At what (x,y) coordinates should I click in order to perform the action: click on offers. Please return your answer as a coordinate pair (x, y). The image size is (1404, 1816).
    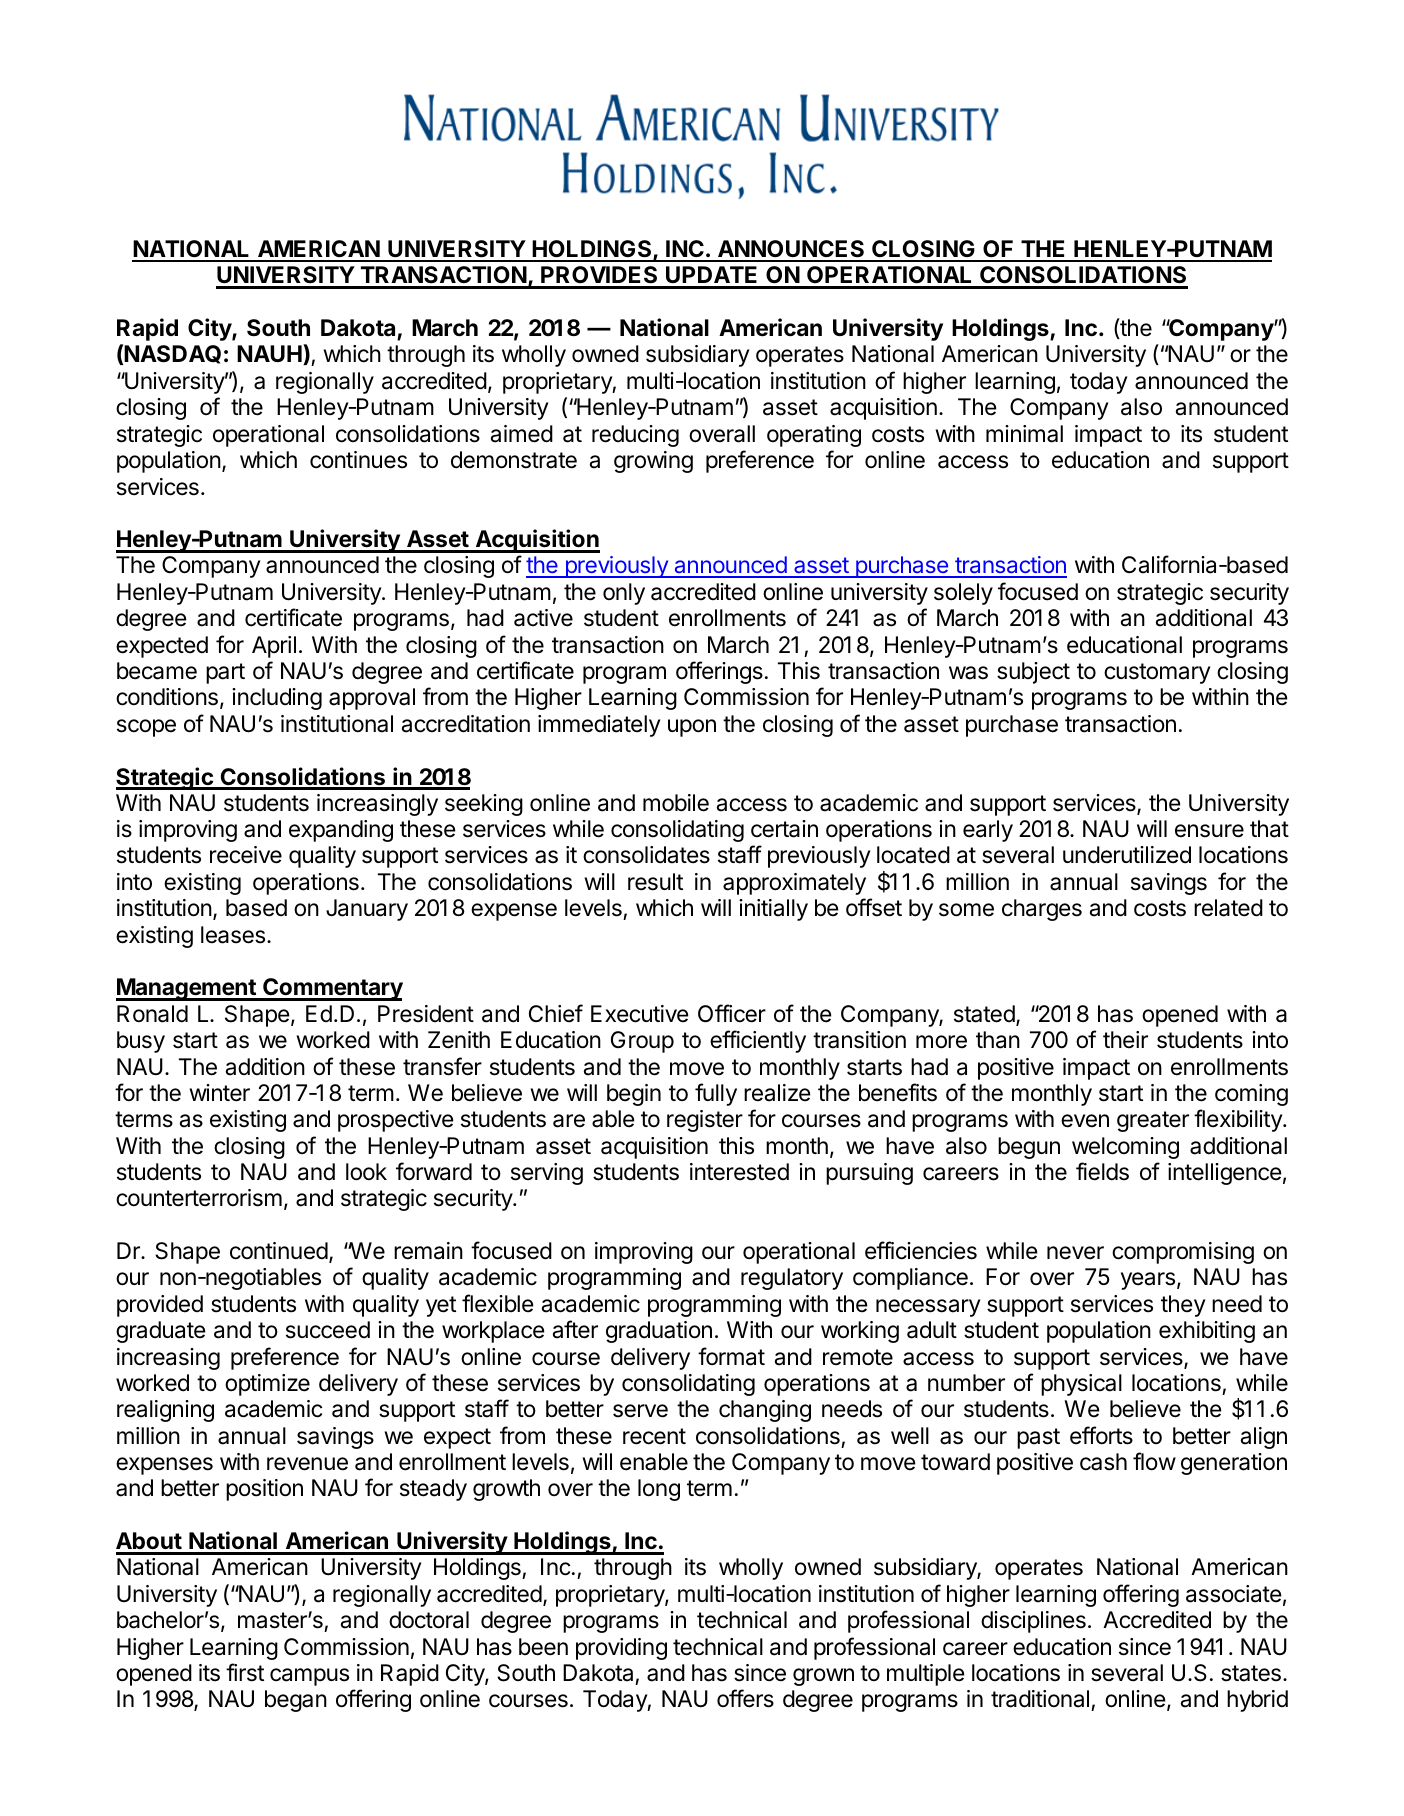
    Looking at the image, I should click on (745, 1698).
